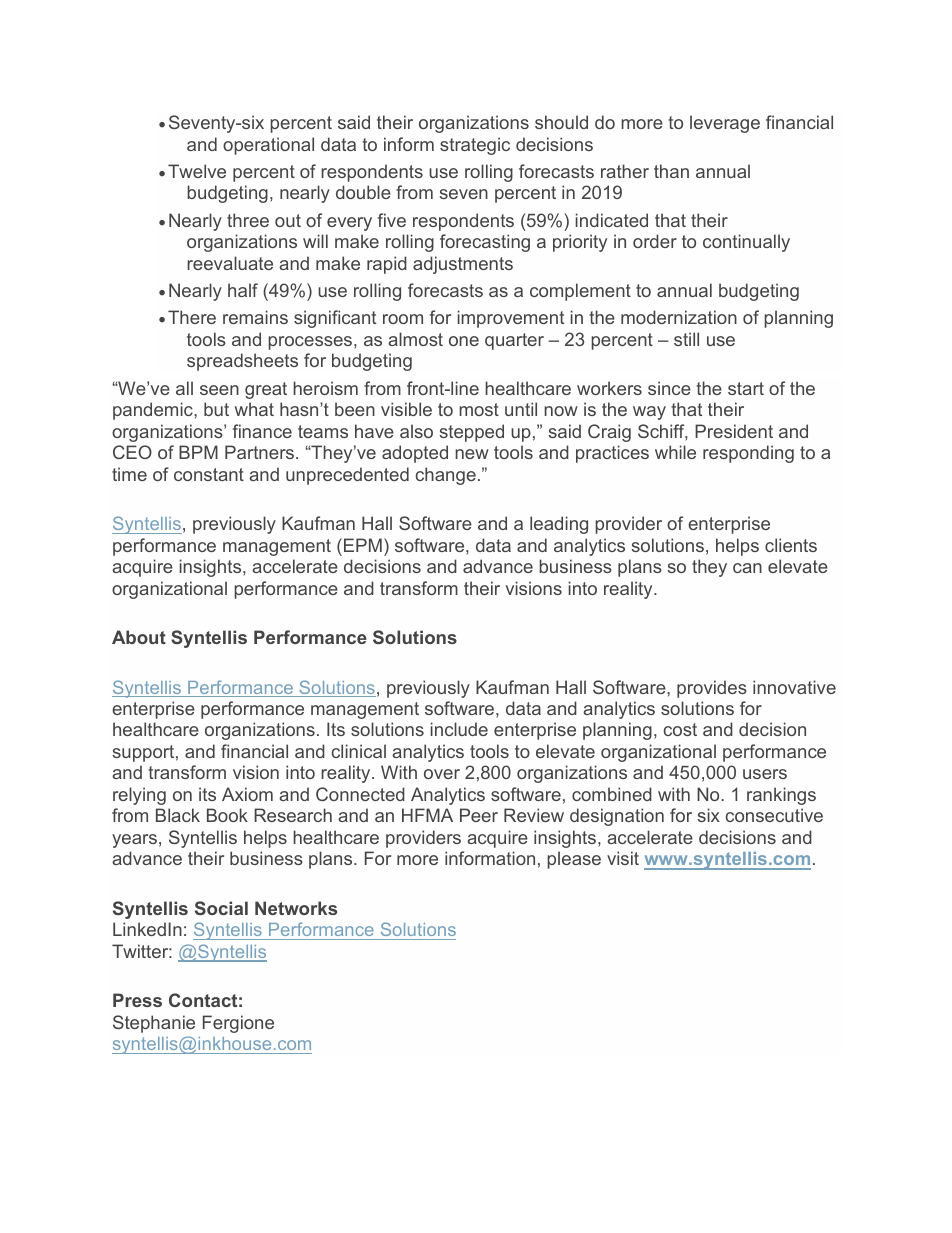  What do you see at coordinates (475, 146) in the page?
I see `strategic` at bounding box center [475, 146].
